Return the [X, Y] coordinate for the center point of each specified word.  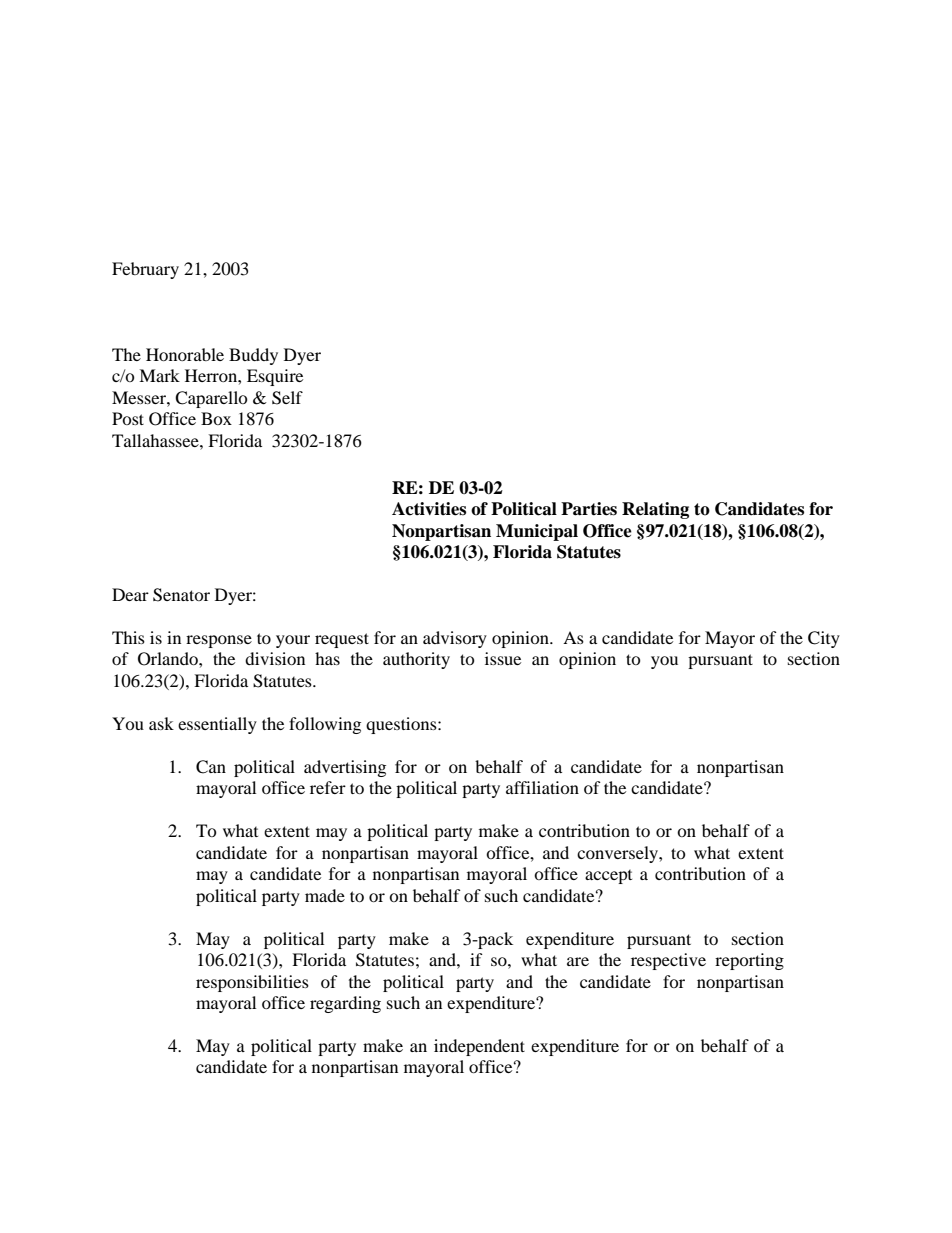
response [219, 641]
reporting [749, 961]
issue [503, 658]
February [145, 270]
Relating [655, 510]
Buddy [253, 356]
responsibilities [252, 983]
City [824, 639]
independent [479, 1047]
